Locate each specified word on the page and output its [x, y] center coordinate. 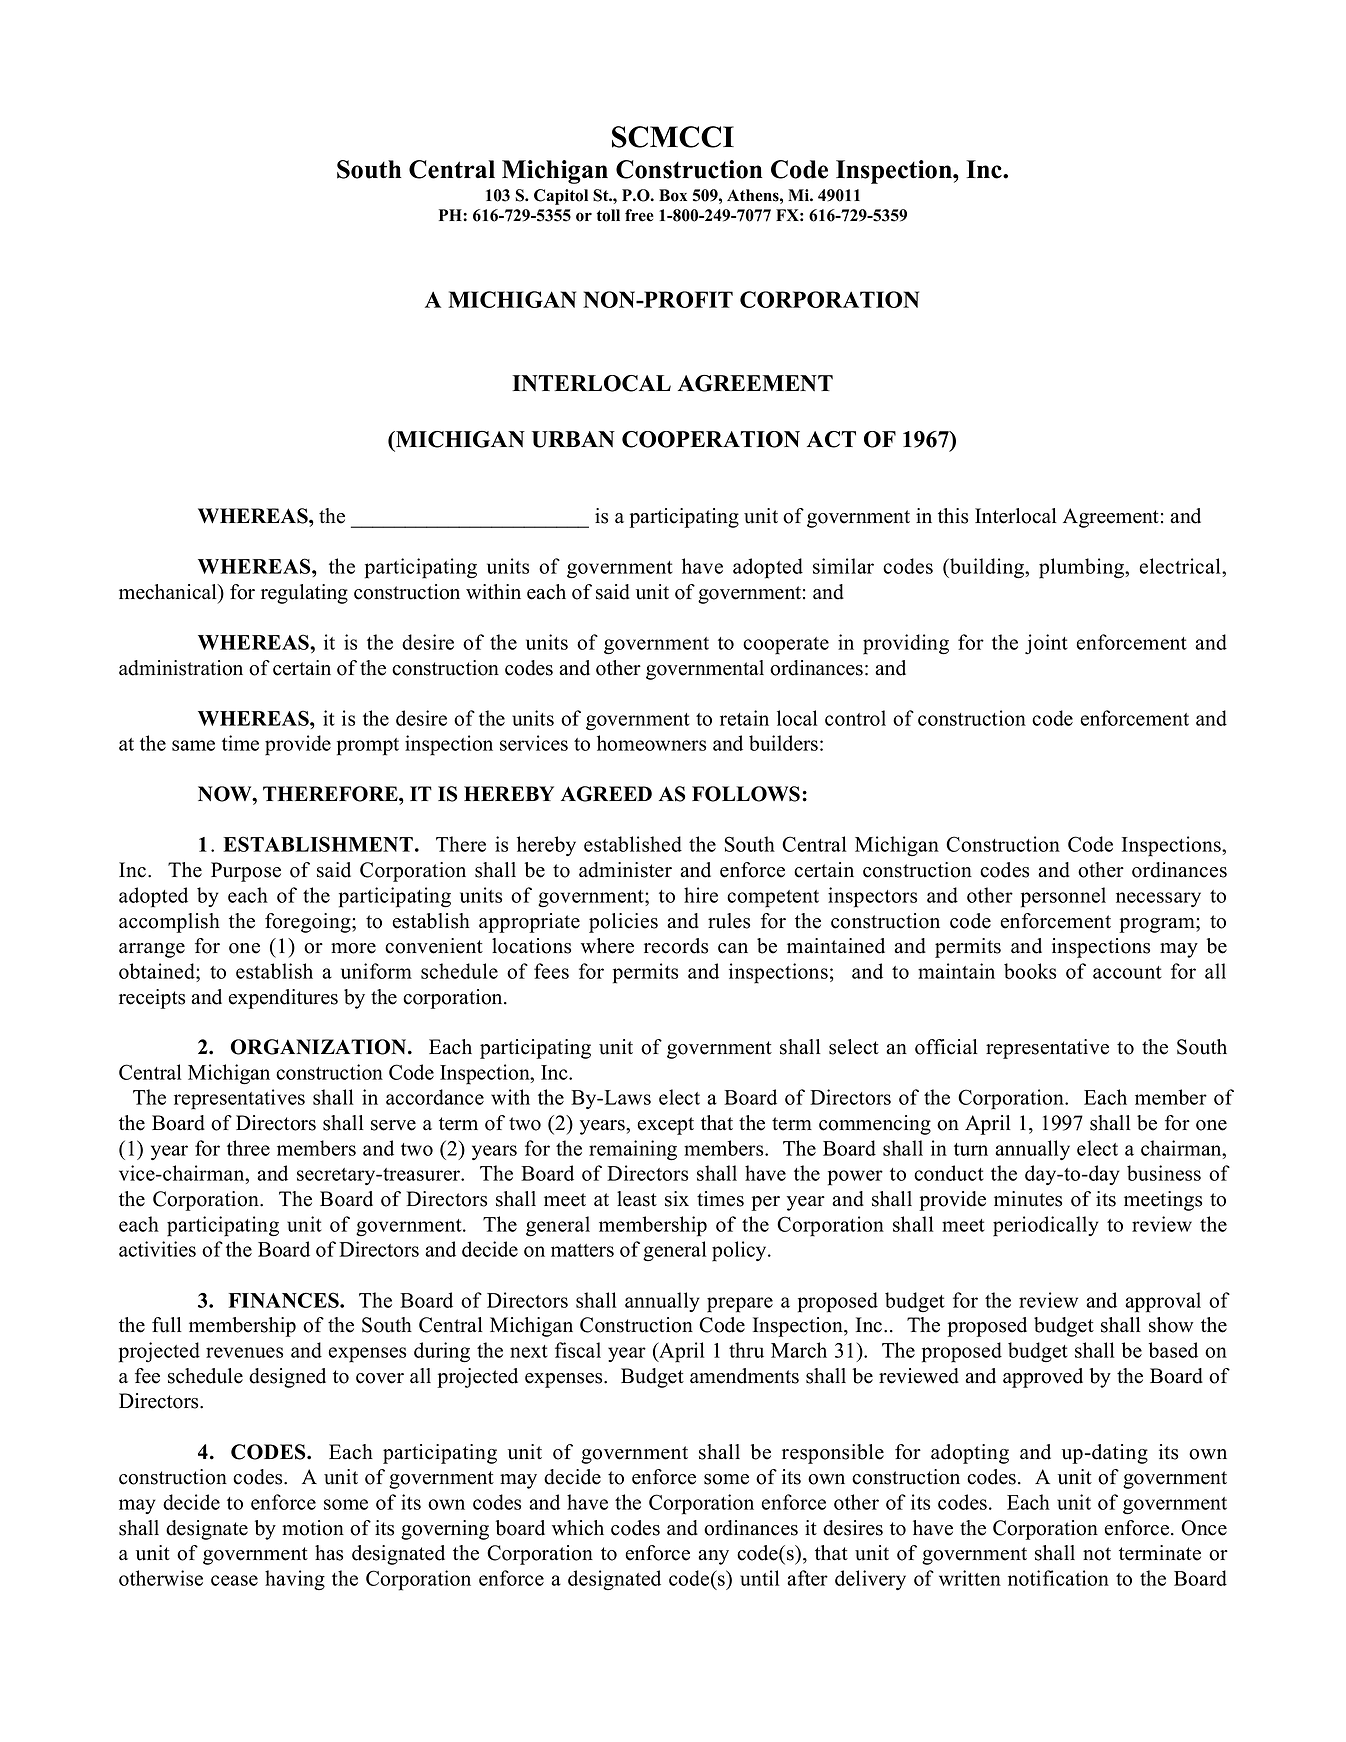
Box [673, 195]
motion [313, 1528]
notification [1058, 1578]
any [713, 1557]
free [639, 215]
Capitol [561, 197]
